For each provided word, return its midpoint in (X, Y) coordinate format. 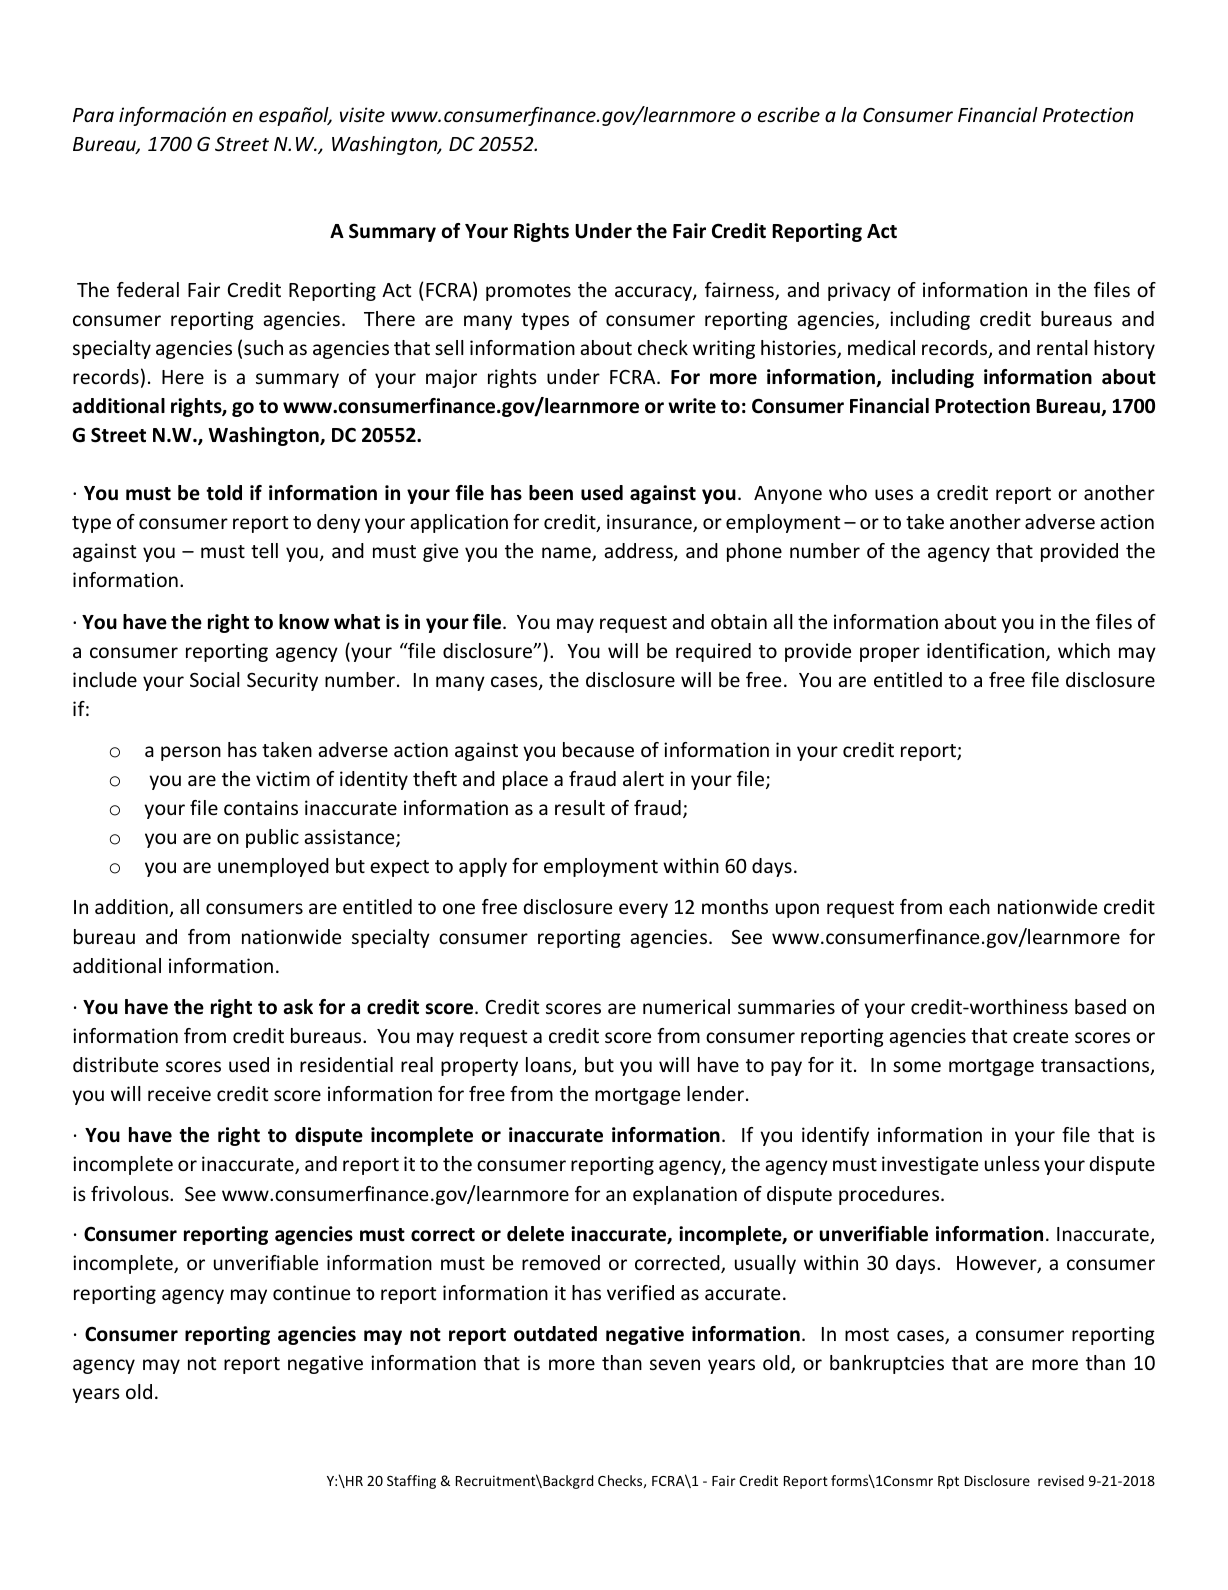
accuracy (654, 293)
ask (298, 1007)
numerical (686, 1006)
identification (987, 652)
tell (264, 550)
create (1040, 1036)
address (639, 552)
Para (93, 115)
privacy (859, 291)
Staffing (411, 1482)
